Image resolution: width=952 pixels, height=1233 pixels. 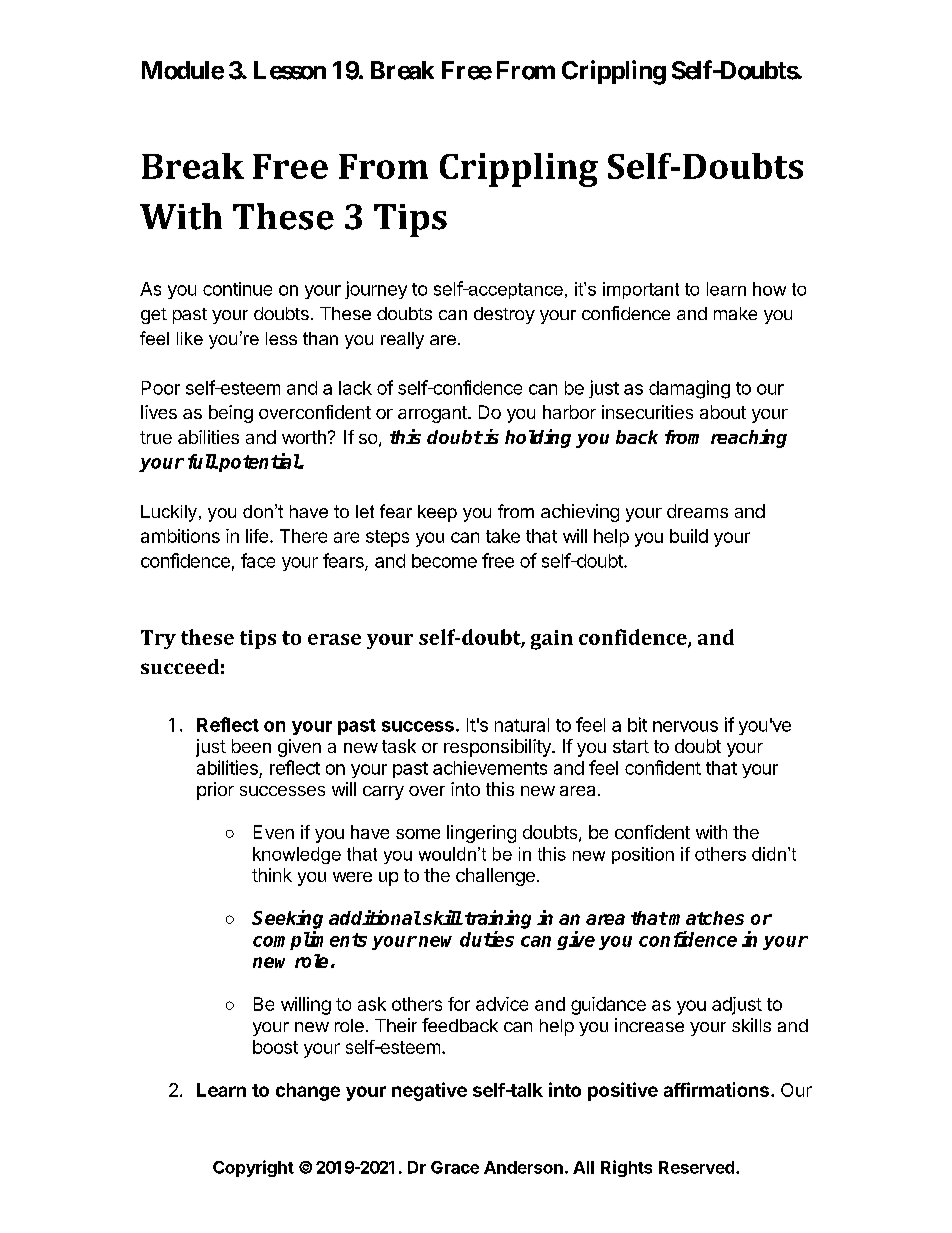 I want to click on life, so click(x=257, y=536).
